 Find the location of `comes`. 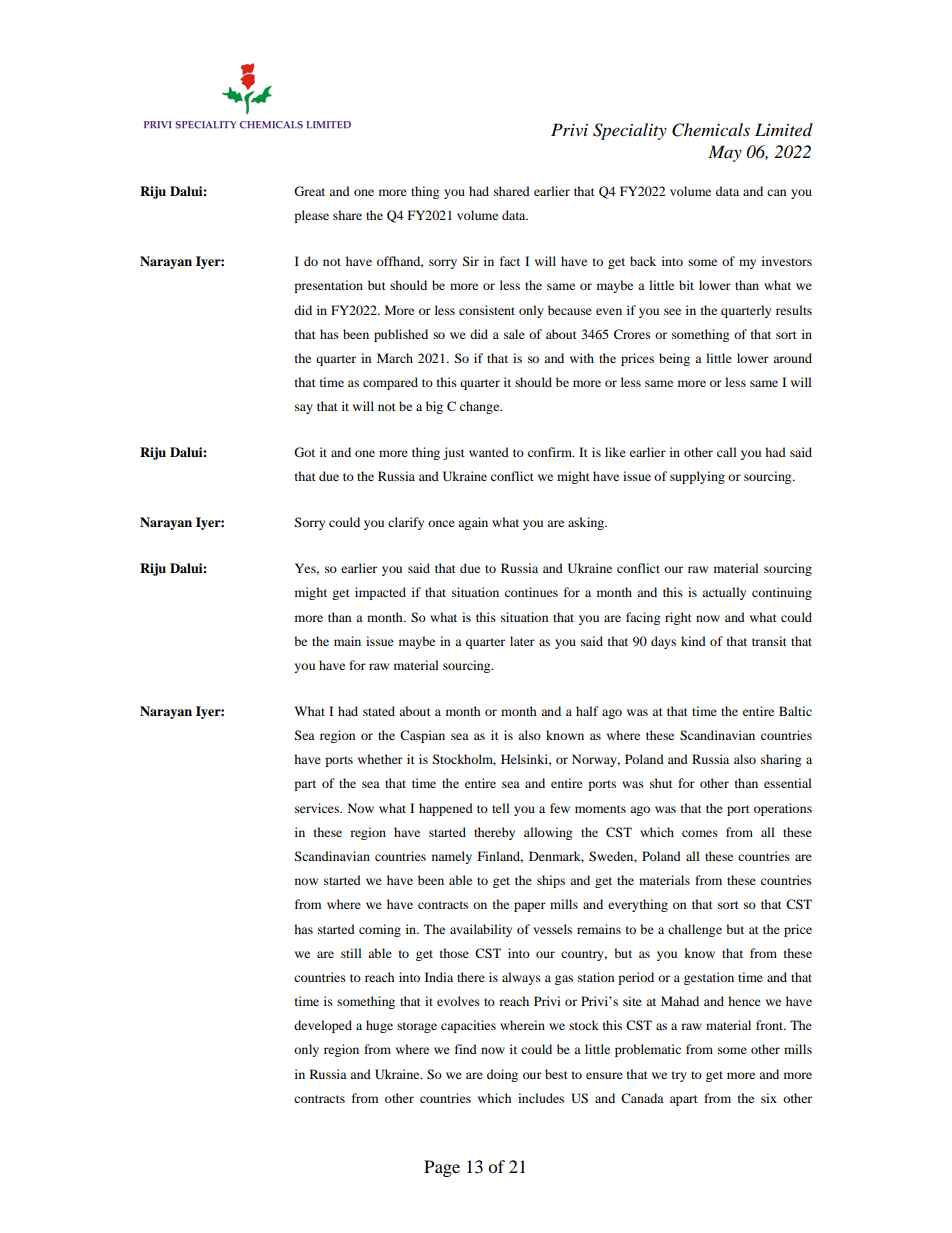

comes is located at coordinates (700, 833).
